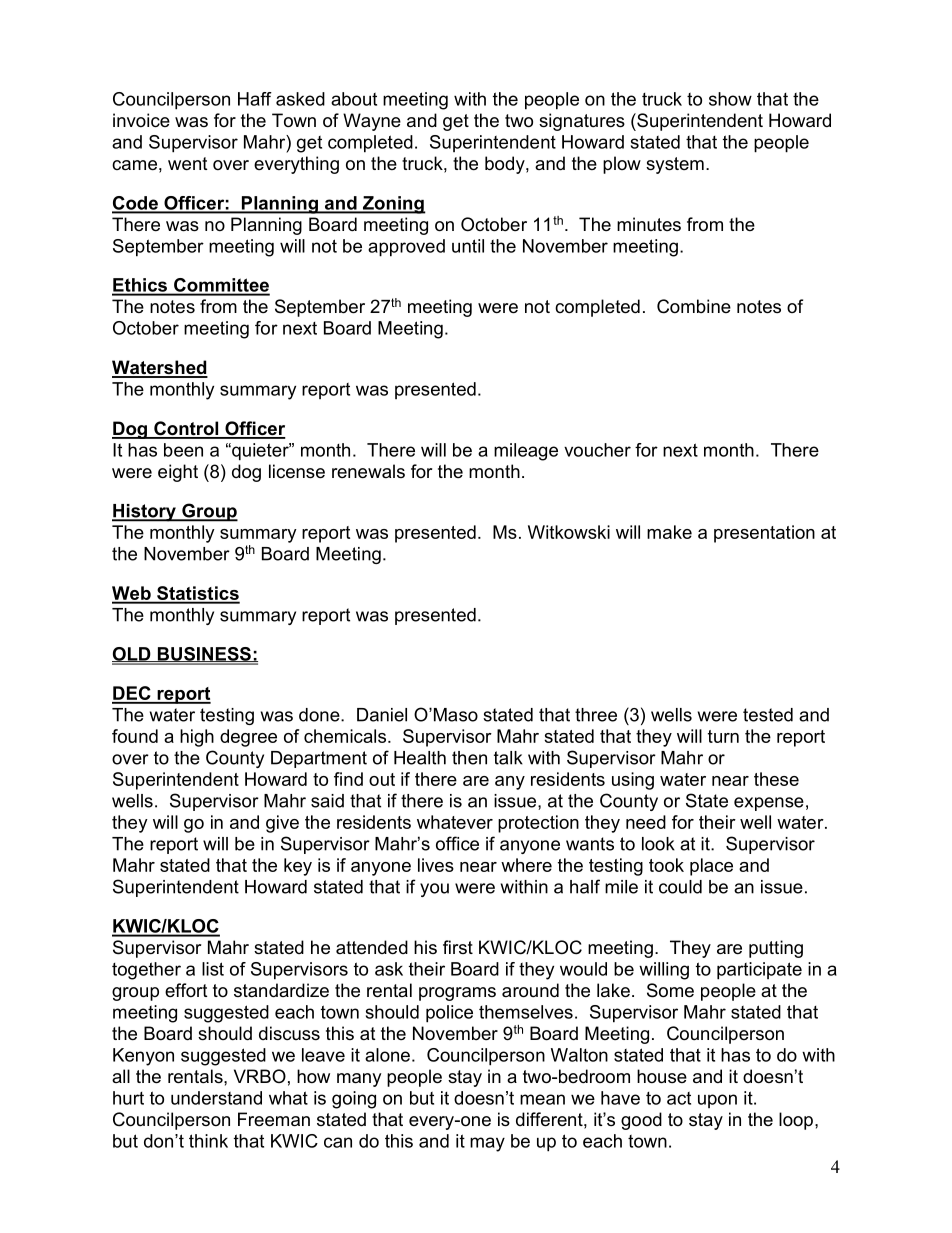 The height and width of the screenshot is (1233, 952). What do you see at coordinates (769, 804) in the screenshot?
I see `expense` at bounding box center [769, 804].
